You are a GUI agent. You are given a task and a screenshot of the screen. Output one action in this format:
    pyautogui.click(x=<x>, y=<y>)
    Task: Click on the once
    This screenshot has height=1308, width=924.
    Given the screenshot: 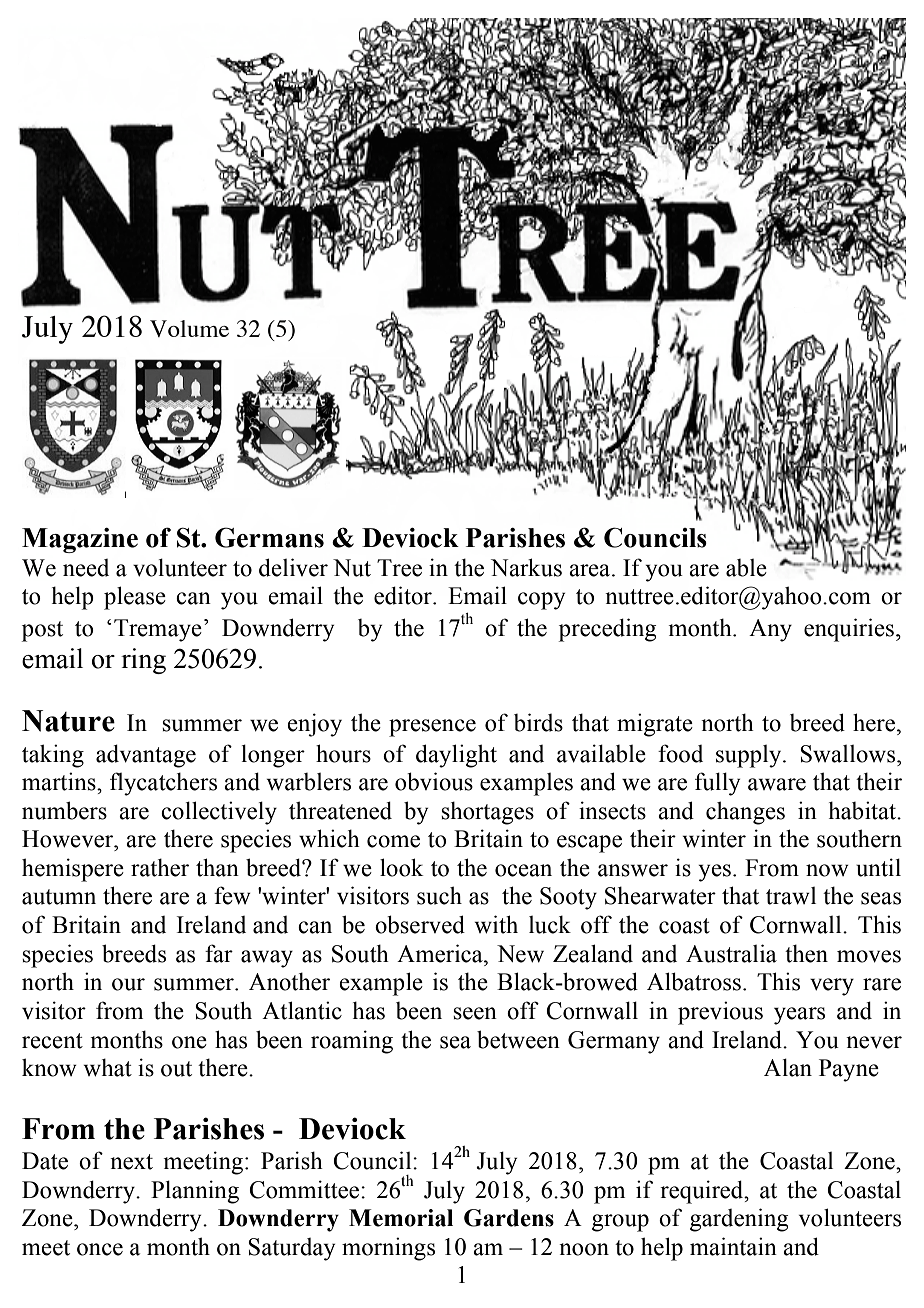 What is the action you would take?
    pyautogui.click(x=100, y=1249)
